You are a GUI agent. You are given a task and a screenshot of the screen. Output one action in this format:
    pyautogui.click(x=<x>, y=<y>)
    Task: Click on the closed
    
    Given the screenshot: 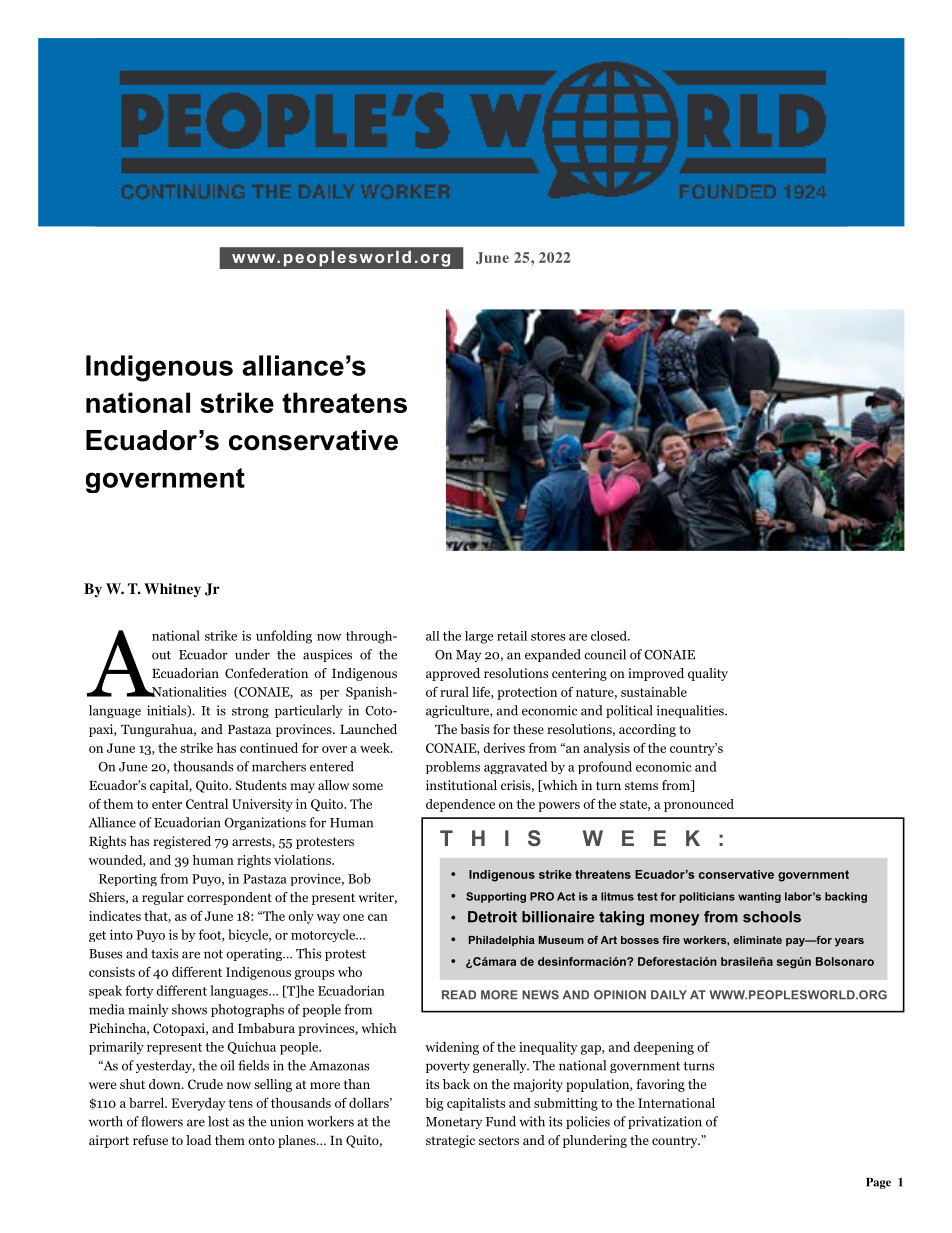 What is the action you would take?
    pyautogui.click(x=610, y=636)
